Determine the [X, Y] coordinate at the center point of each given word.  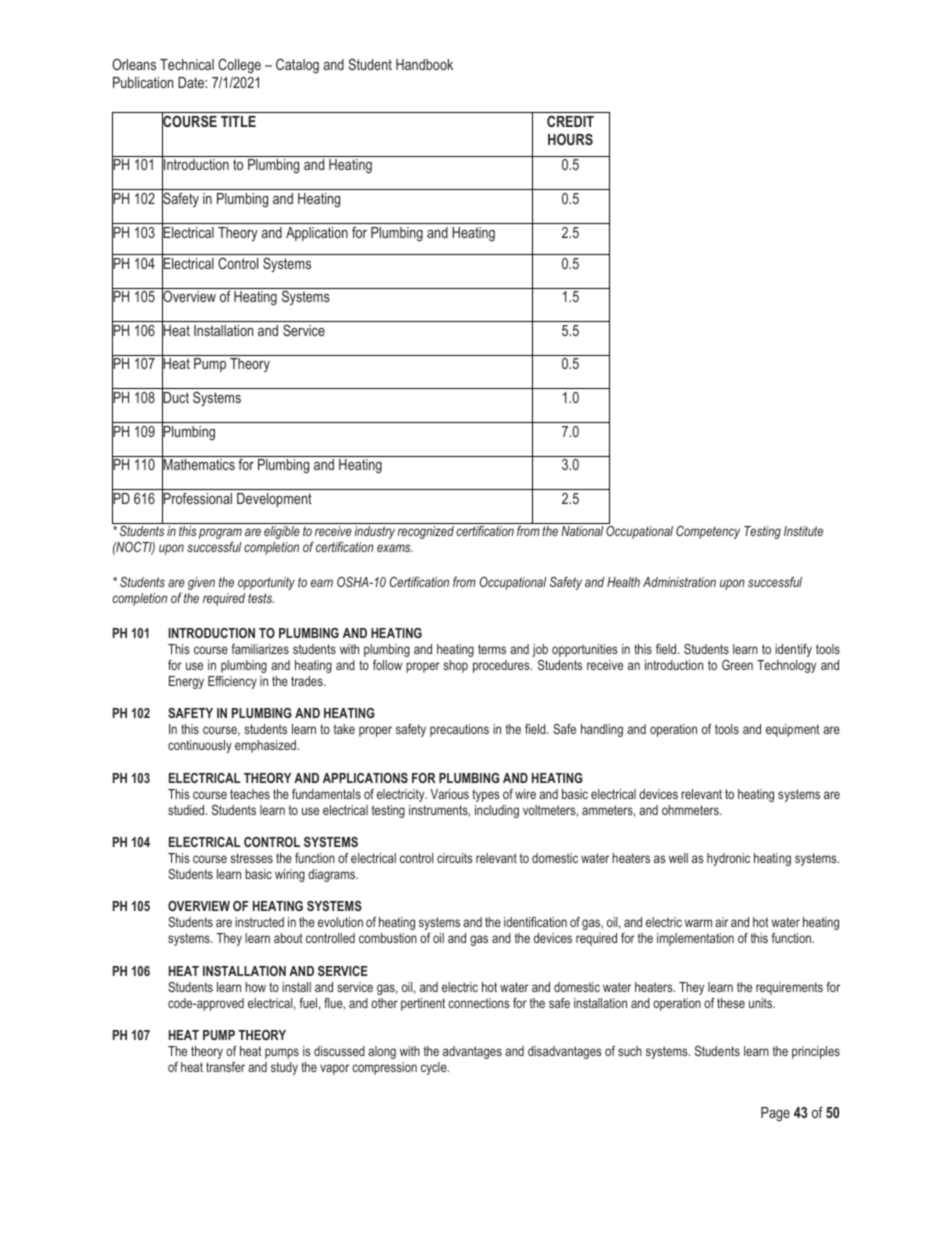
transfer [225, 1067]
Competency [708, 532]
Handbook [424, 64]
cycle [435, 1068]
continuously [200, 746]
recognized [425, 532]
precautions [459, 730]
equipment [793, 730]
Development [274, 500]
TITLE [238, 121]
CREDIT [570, 121]
